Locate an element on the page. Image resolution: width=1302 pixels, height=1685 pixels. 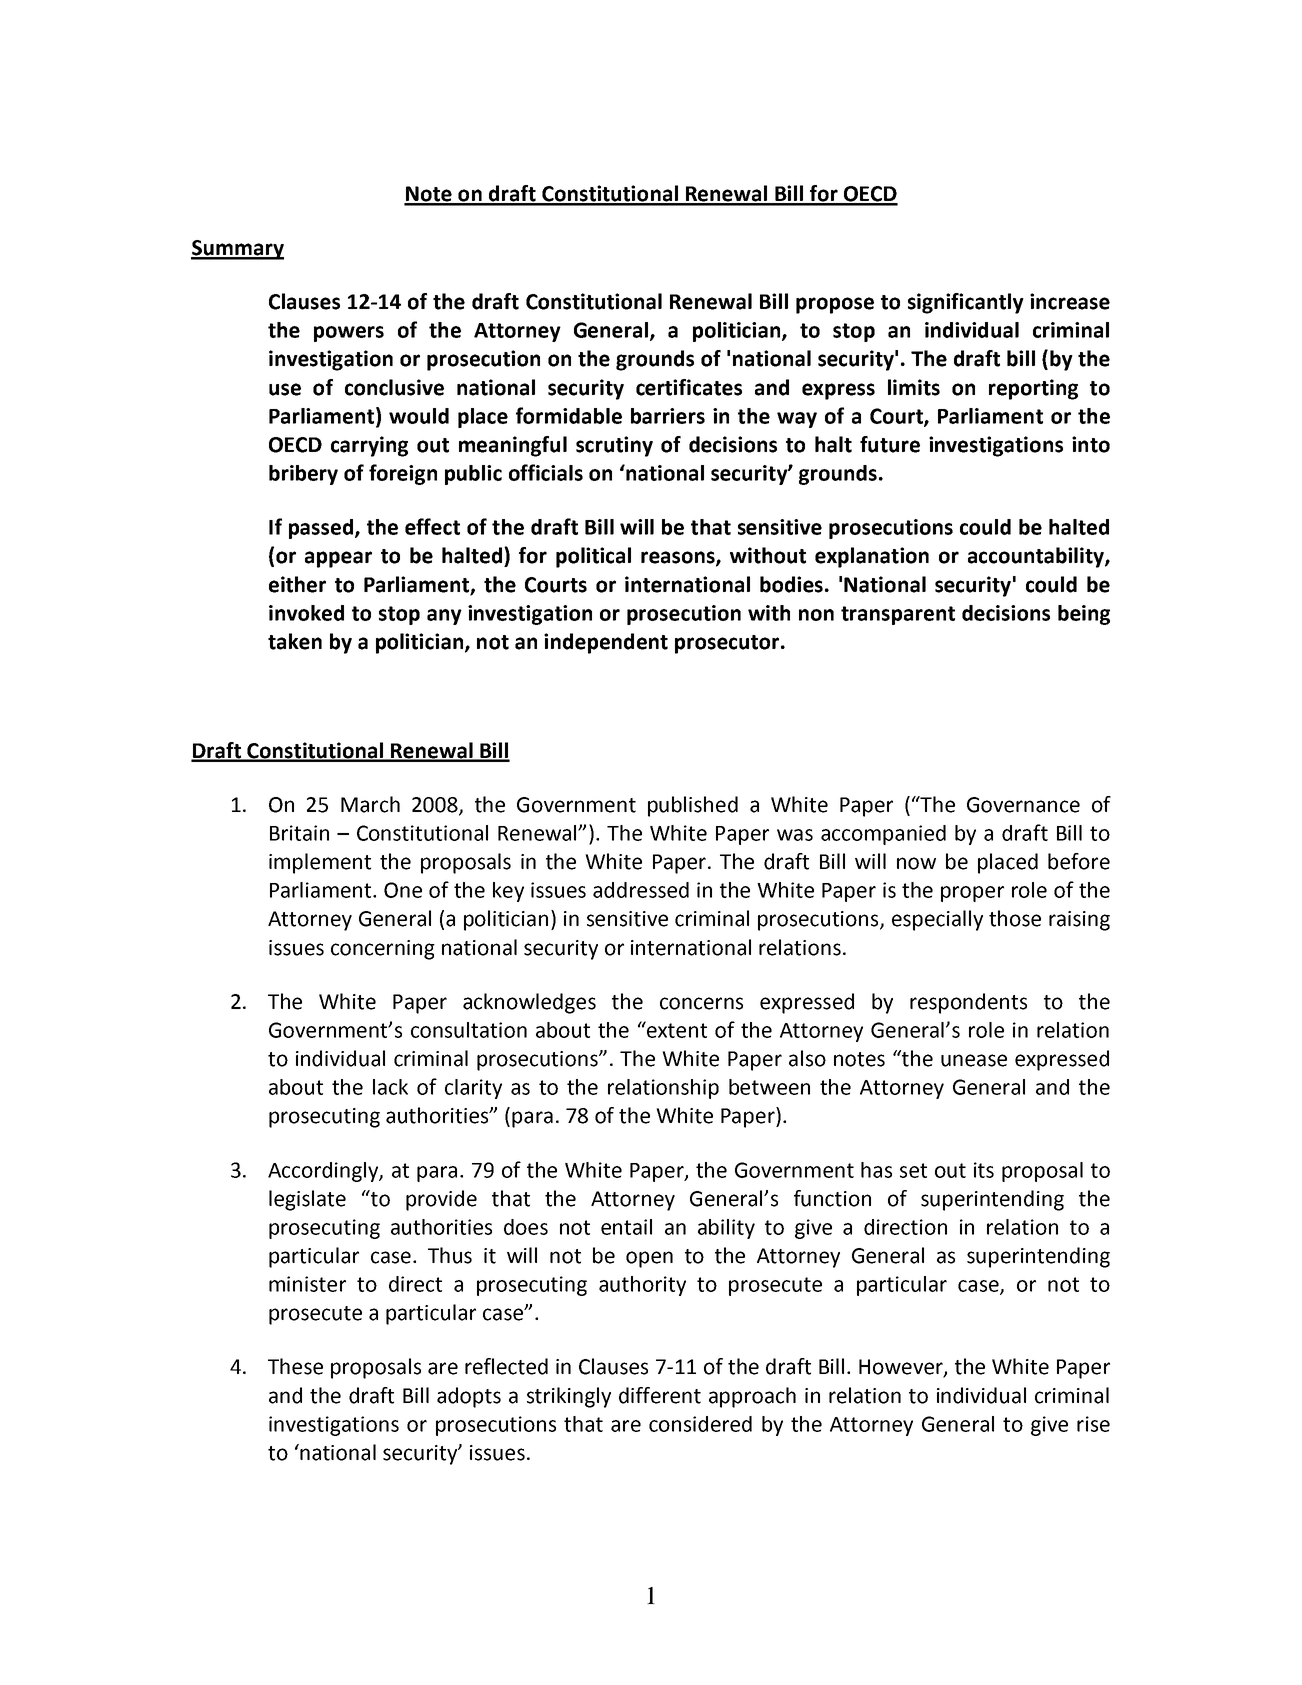
published is located at coordinates (693, 806).
